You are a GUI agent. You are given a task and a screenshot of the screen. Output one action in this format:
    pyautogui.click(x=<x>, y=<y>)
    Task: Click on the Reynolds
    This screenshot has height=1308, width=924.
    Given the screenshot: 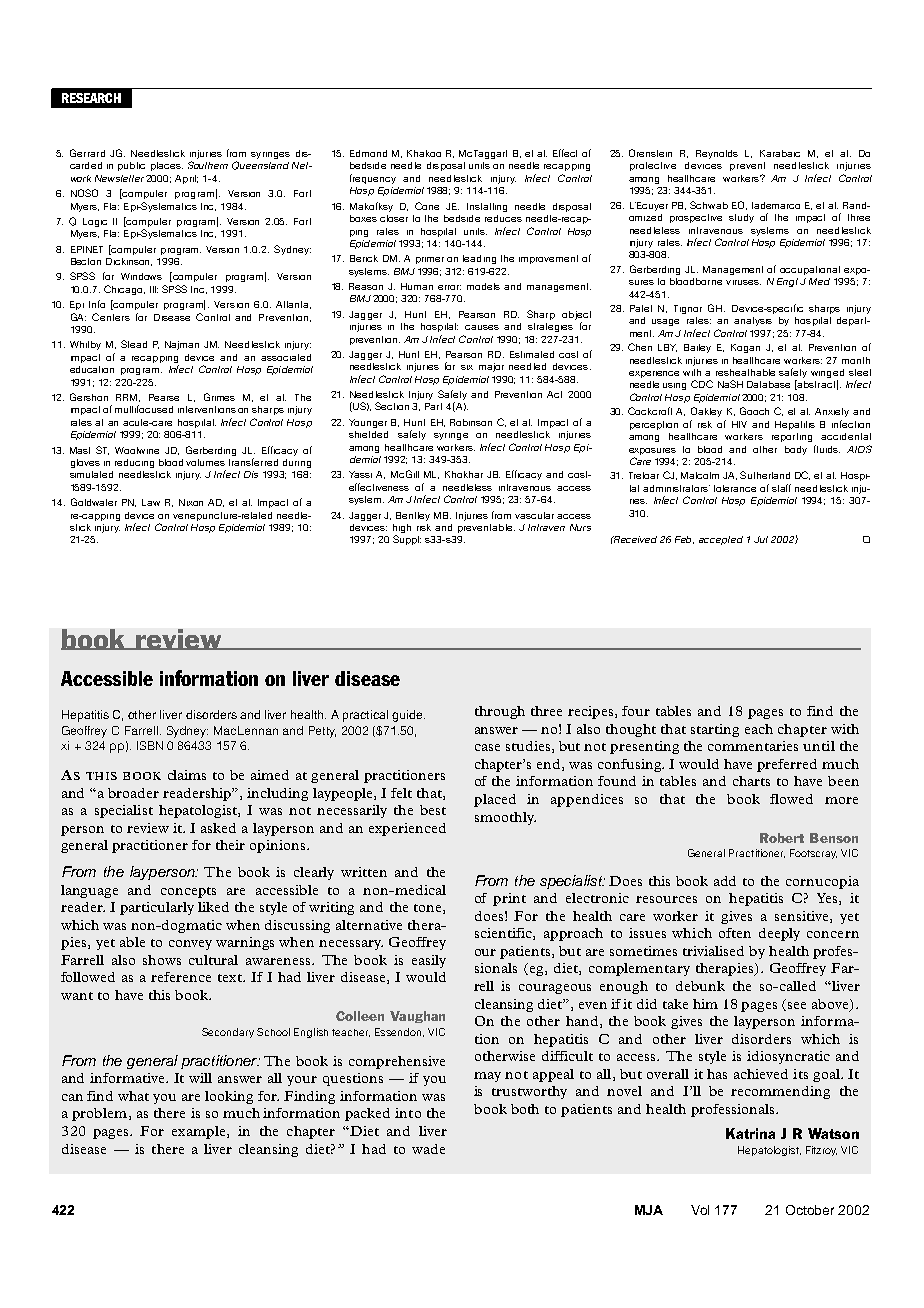 What is the action you would take?
    pyautogui.click(x=717, y=154)
